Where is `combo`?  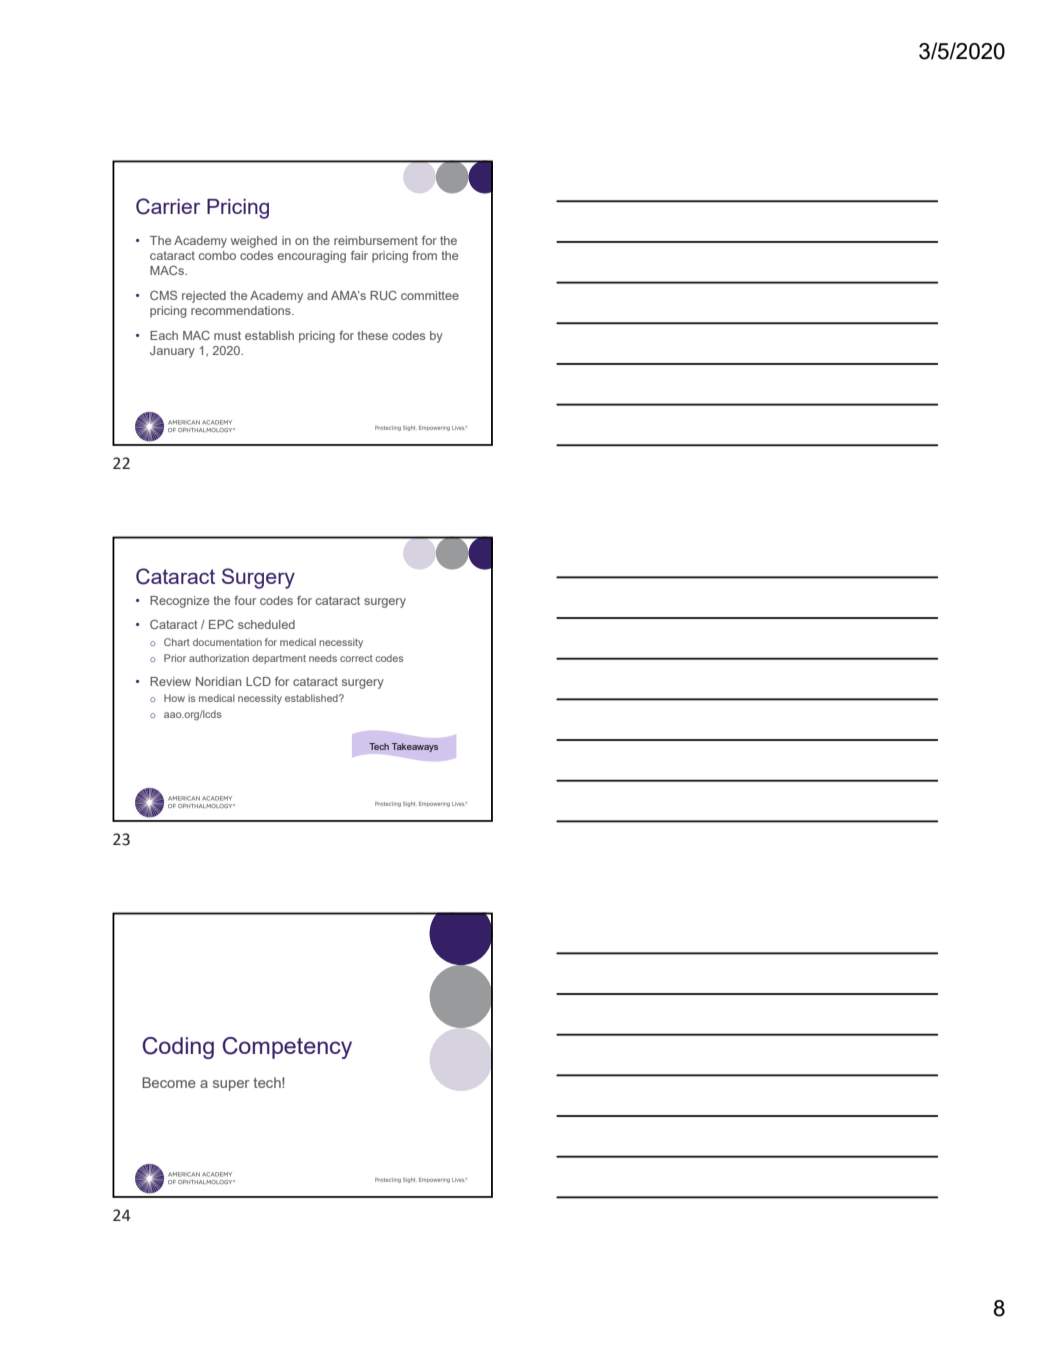 combo is located at coordinates (217, 255).
